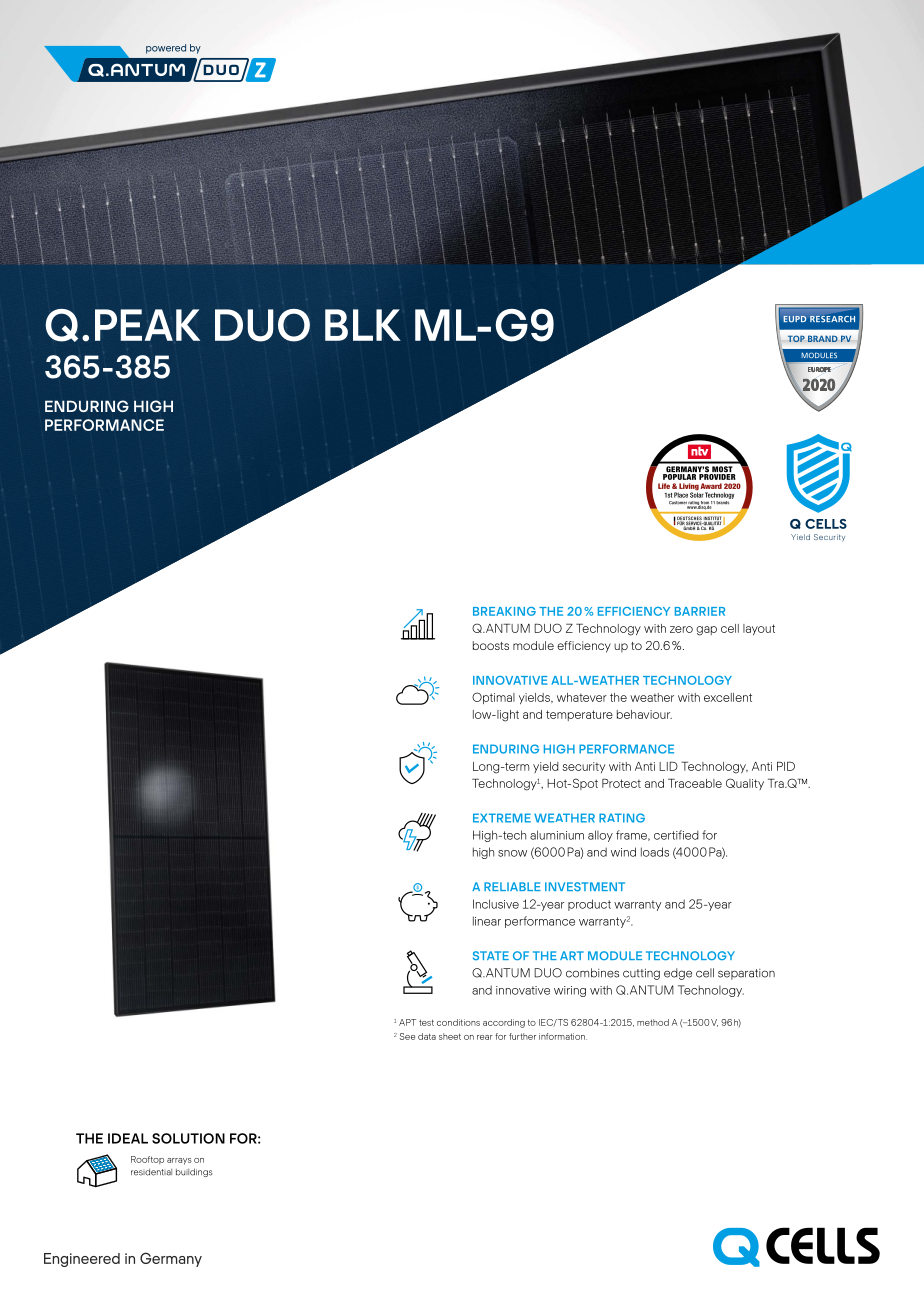  I want to click on Optimal, so click(493, 698).
